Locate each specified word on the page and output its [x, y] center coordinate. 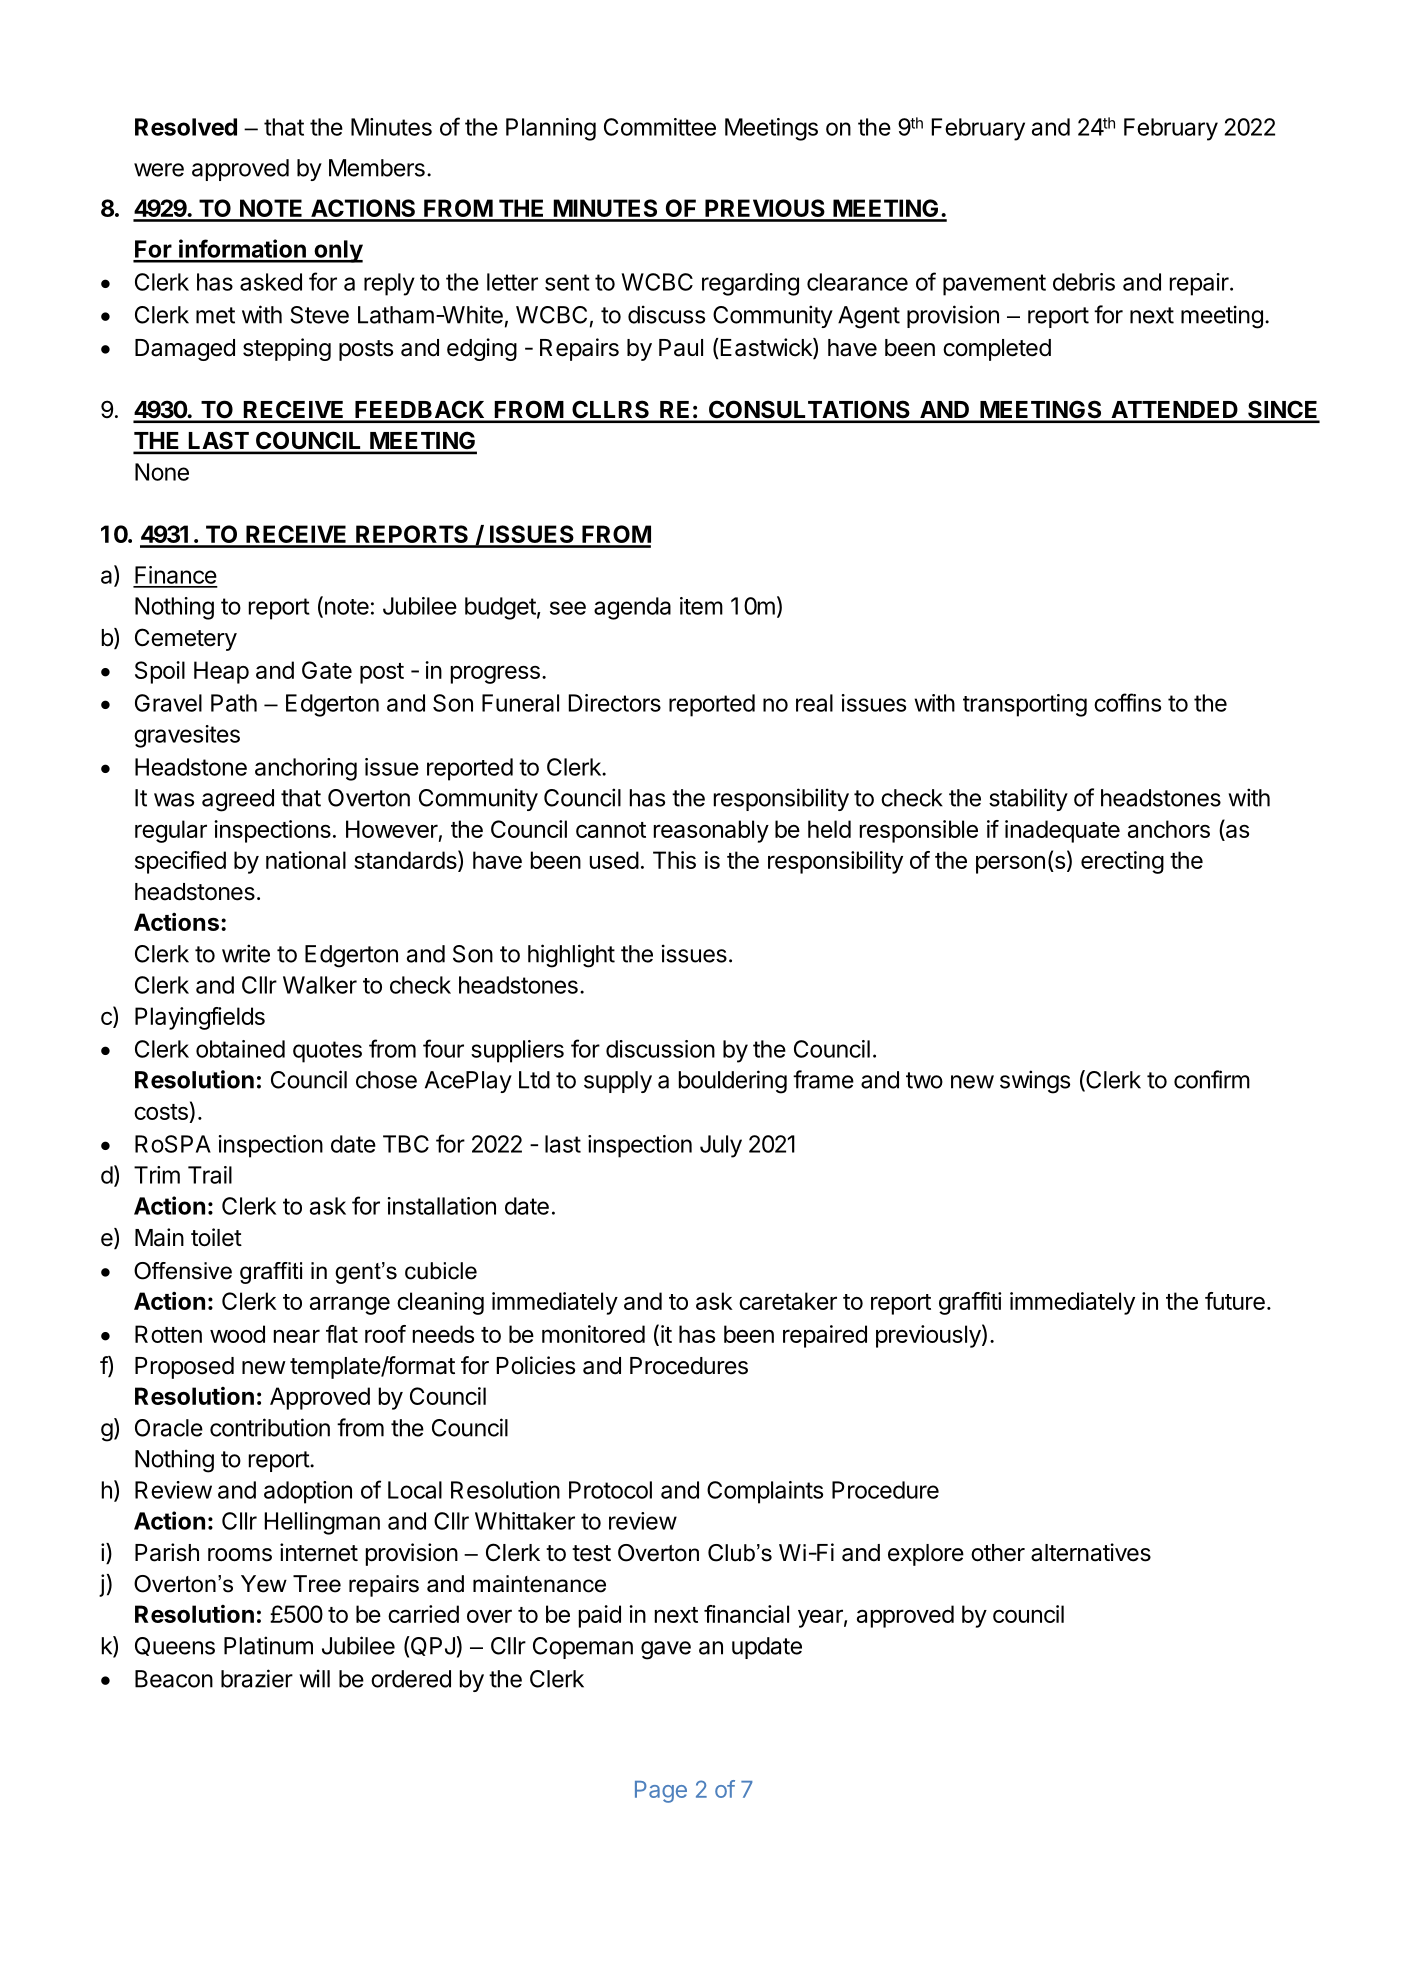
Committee [660, 127]
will [314, 1678]
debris [1084, 282]
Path [234, 703]
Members [377, 168]
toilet [216, 1237]
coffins [1127, 702]
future [1235, 1301]
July [721, 1146]
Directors [615, 703]
